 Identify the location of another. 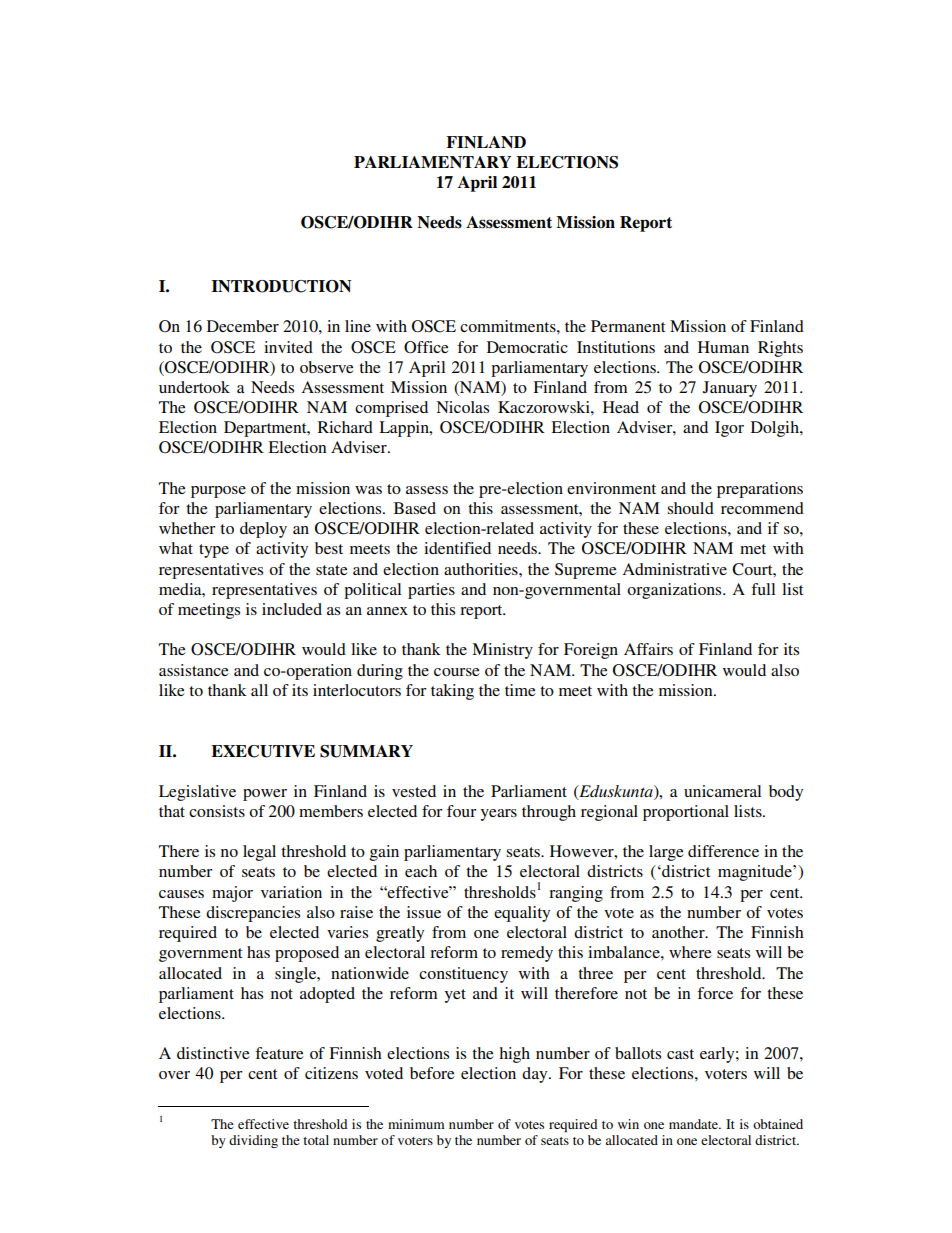
(679, 932).
